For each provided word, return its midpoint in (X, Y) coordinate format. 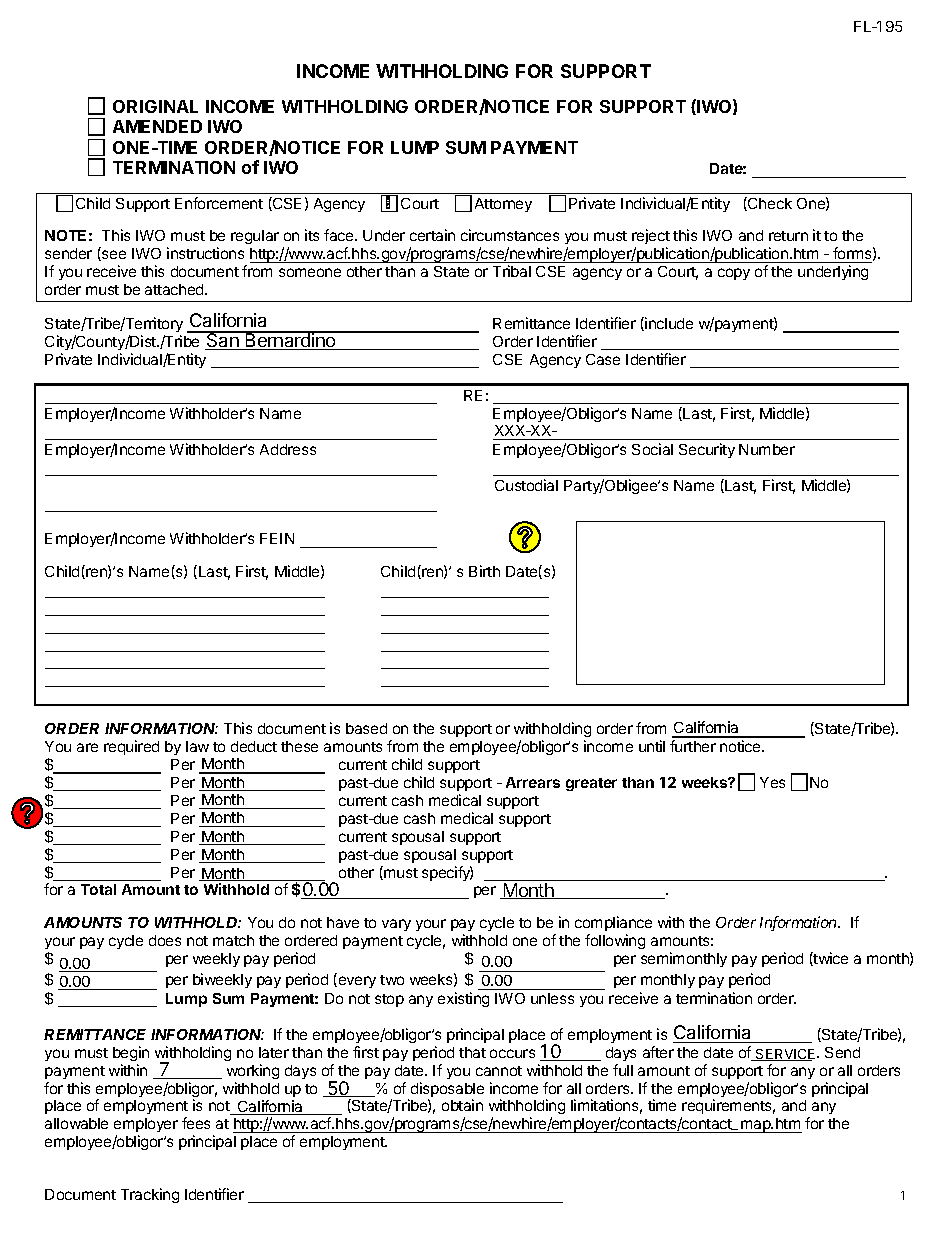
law (197, 746)
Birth (484, 571)
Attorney (503, 205)
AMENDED (157, 126)
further (693, 746)
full (623, 1070)
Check (769, 204)
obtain (462, 1105)
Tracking (150, 1195)
